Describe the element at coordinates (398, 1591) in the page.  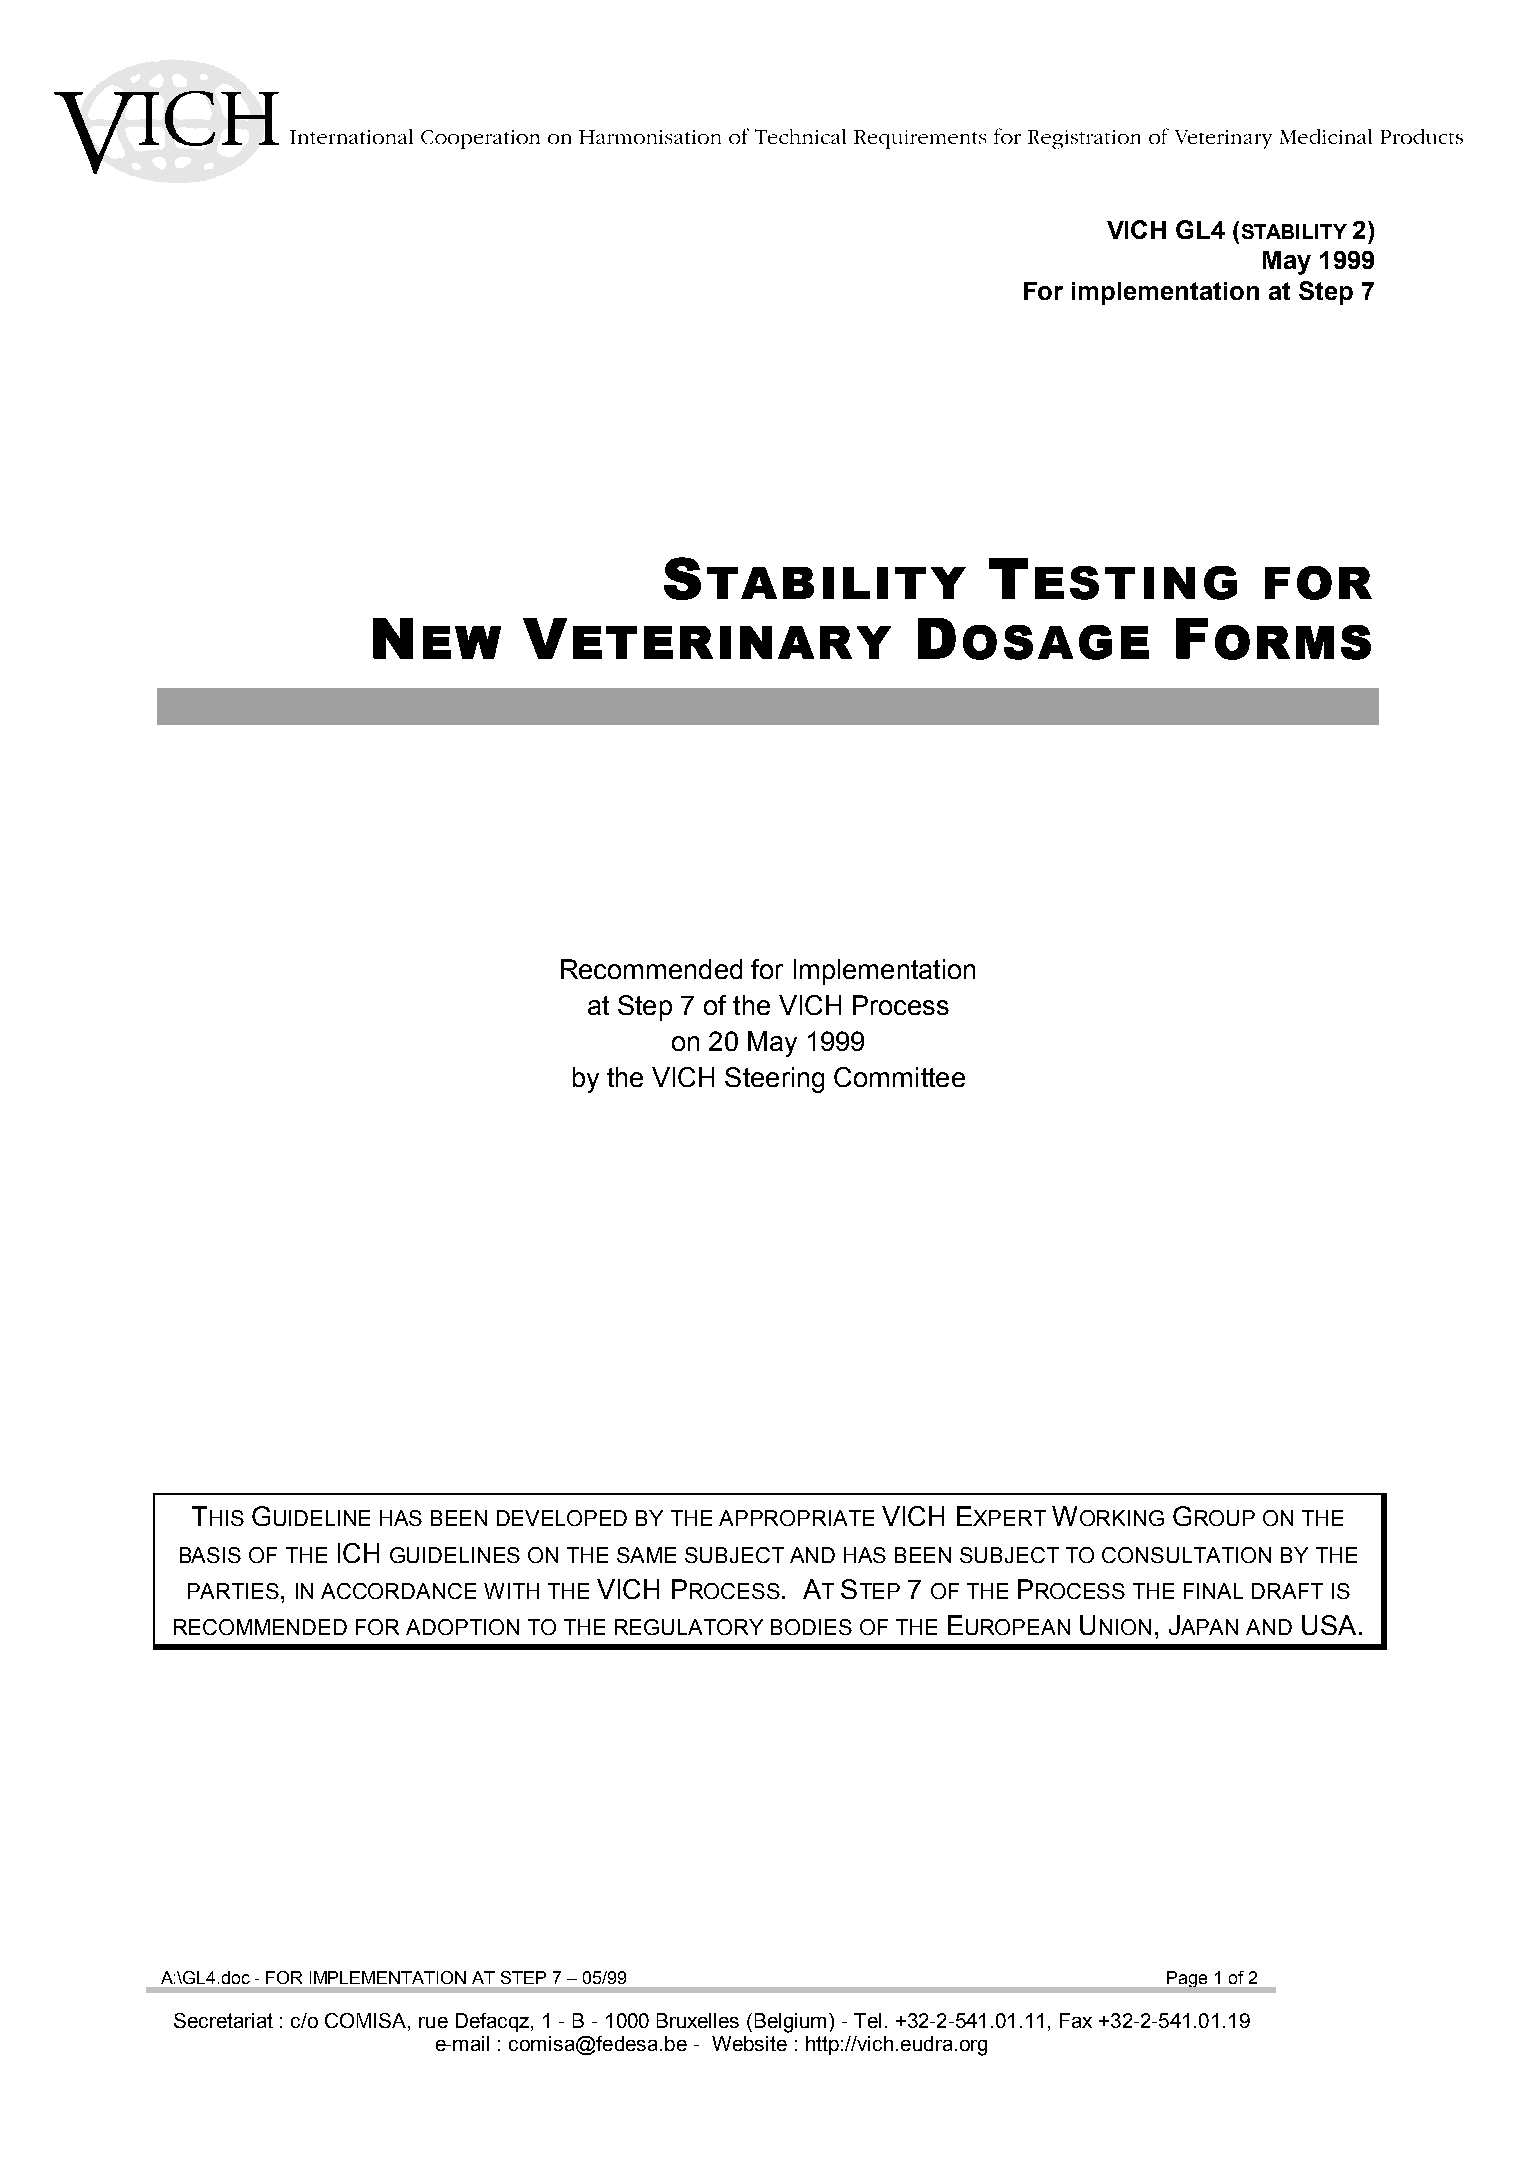
I see `ACCORDANCE` at that location.
